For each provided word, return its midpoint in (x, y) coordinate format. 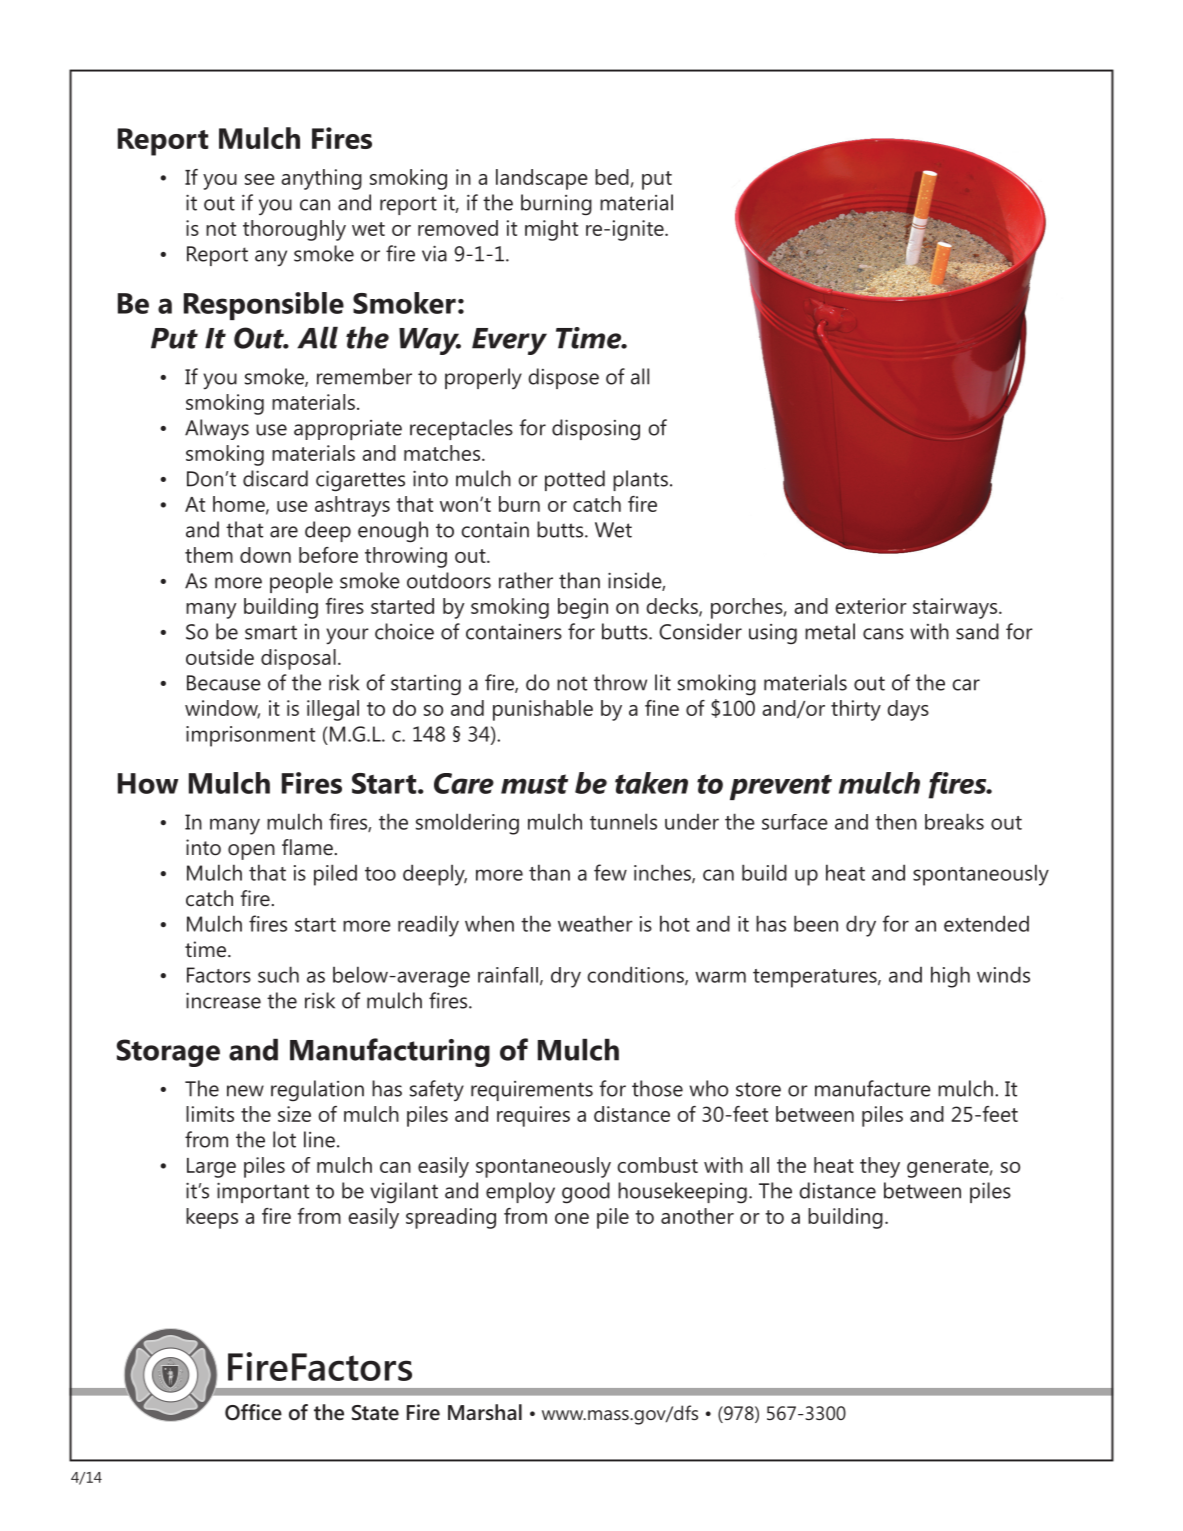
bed (612, 177)
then (896, 822)
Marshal (485, 1412)
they (880, 1167)
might (551, 230)
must (534, 784)
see (260, 179)
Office (253, 1412)
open (251, 852)
